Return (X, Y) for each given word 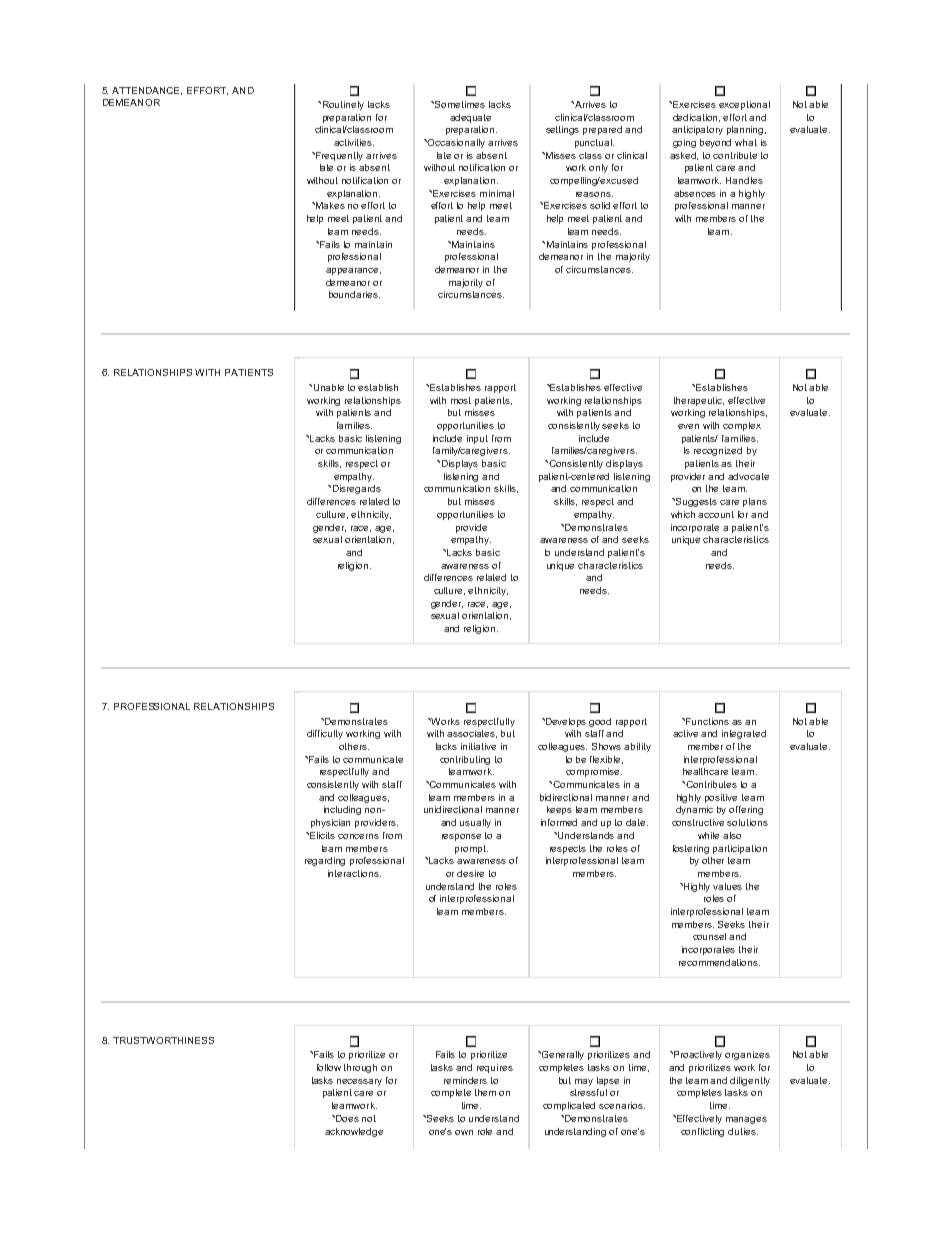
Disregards (355, 489)
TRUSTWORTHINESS (163, 1040)
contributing (465, 760)
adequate (470, 118)
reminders (465, 1080)
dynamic (694, 810)
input (477, 439)
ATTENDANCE (147, 91)
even (688, 426)
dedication (696, 118)
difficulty (325, 734)
